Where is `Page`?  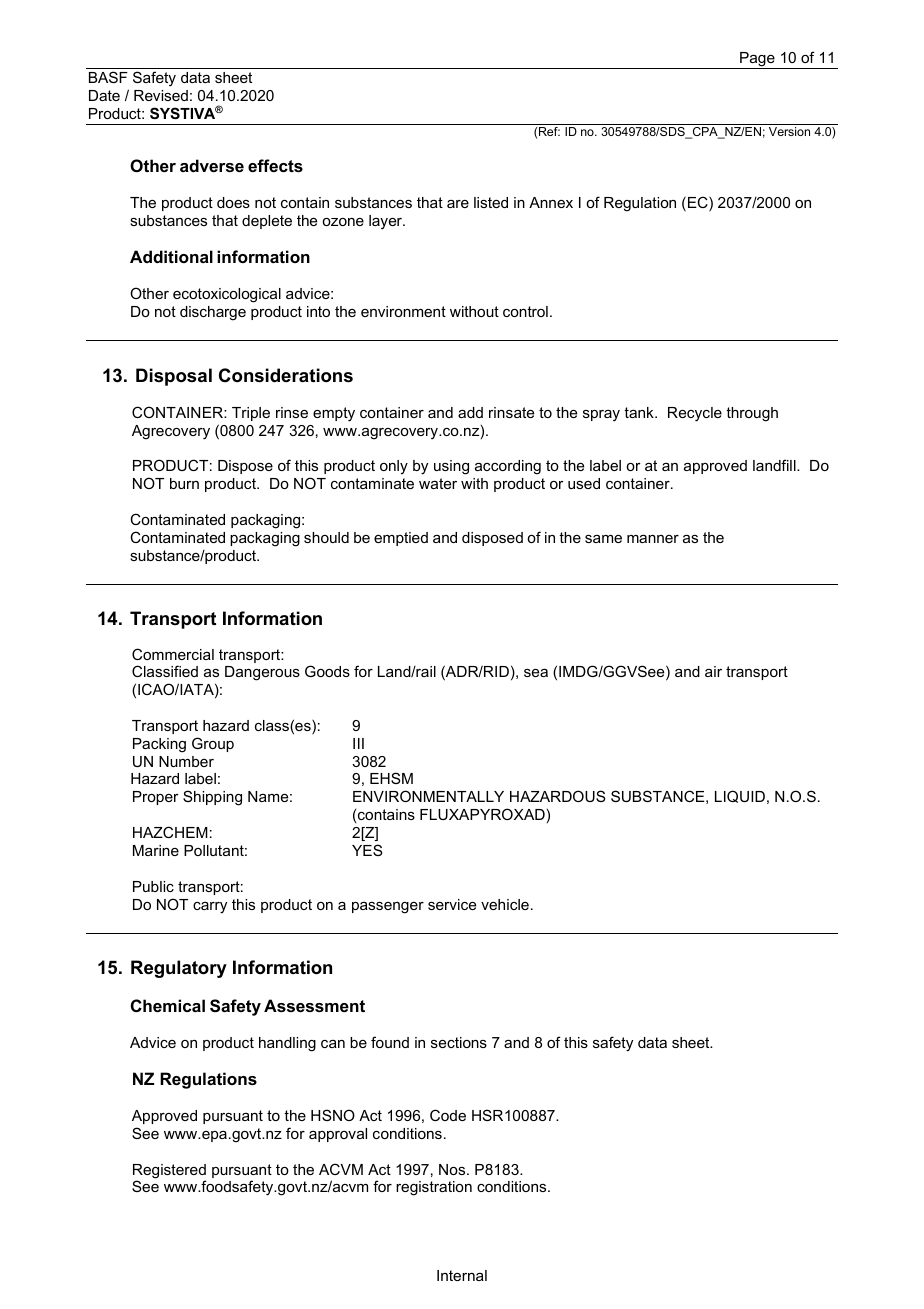
Page is located at coordinates (757, 60).
